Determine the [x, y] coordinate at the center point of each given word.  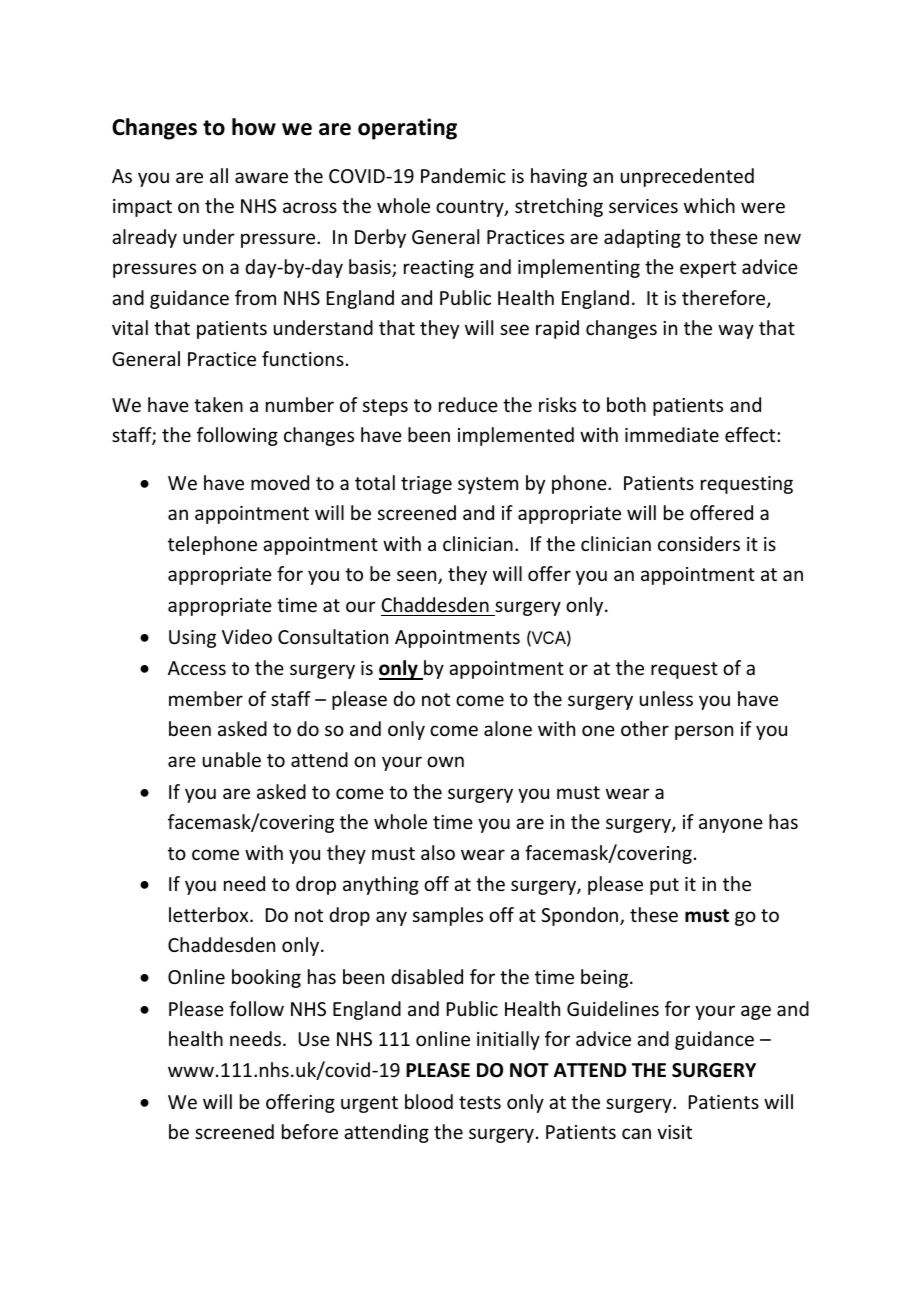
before [310, 1131]
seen [418, 577]
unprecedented [687, 177]
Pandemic [463, 175]
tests [480, 1102]
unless [666, 698]
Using [192, 639]
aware [261, 177]
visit [674, 1132]
